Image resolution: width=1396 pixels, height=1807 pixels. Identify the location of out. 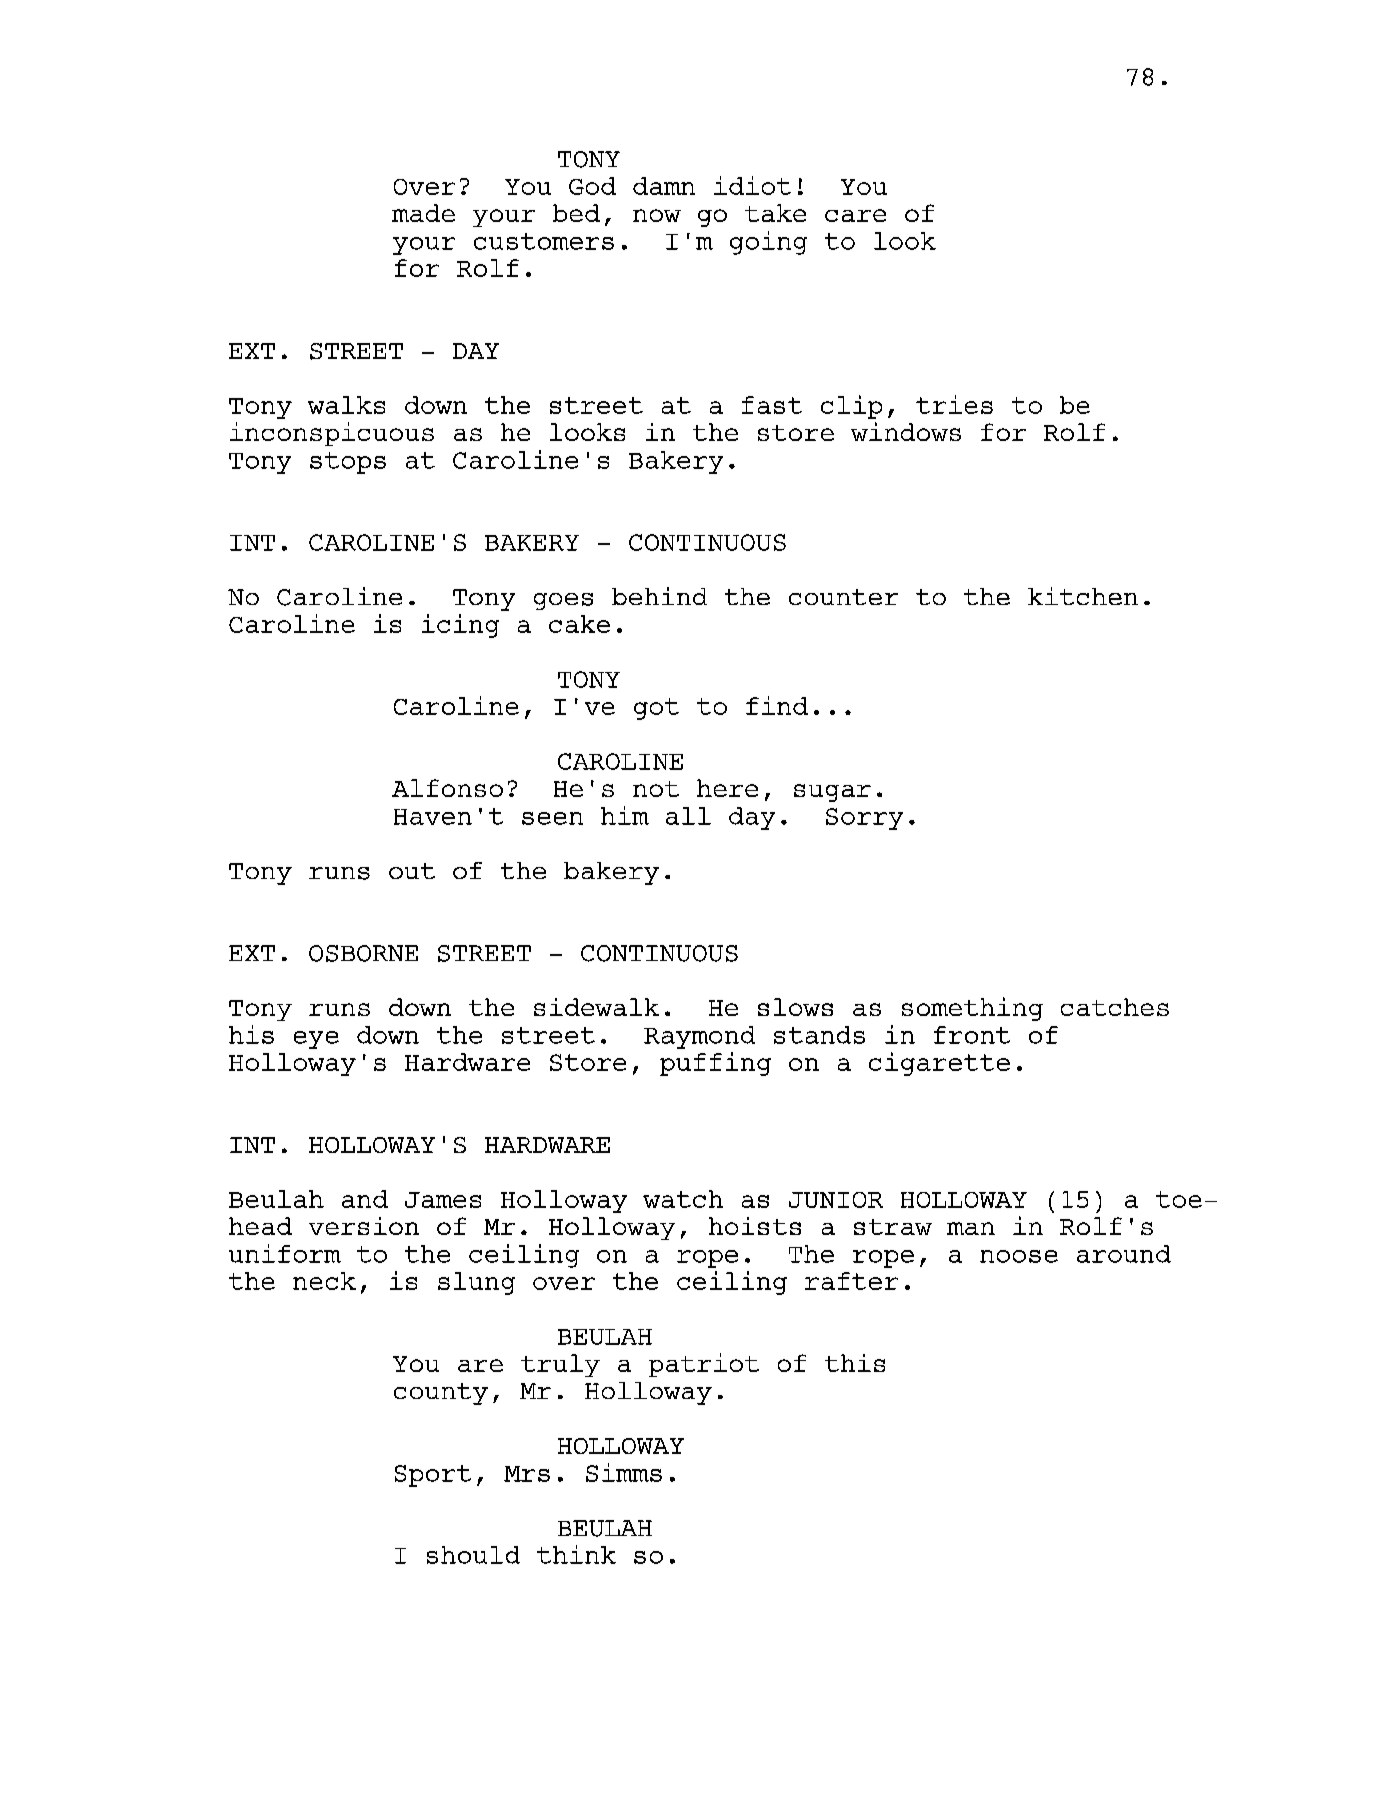
(412, 871).
